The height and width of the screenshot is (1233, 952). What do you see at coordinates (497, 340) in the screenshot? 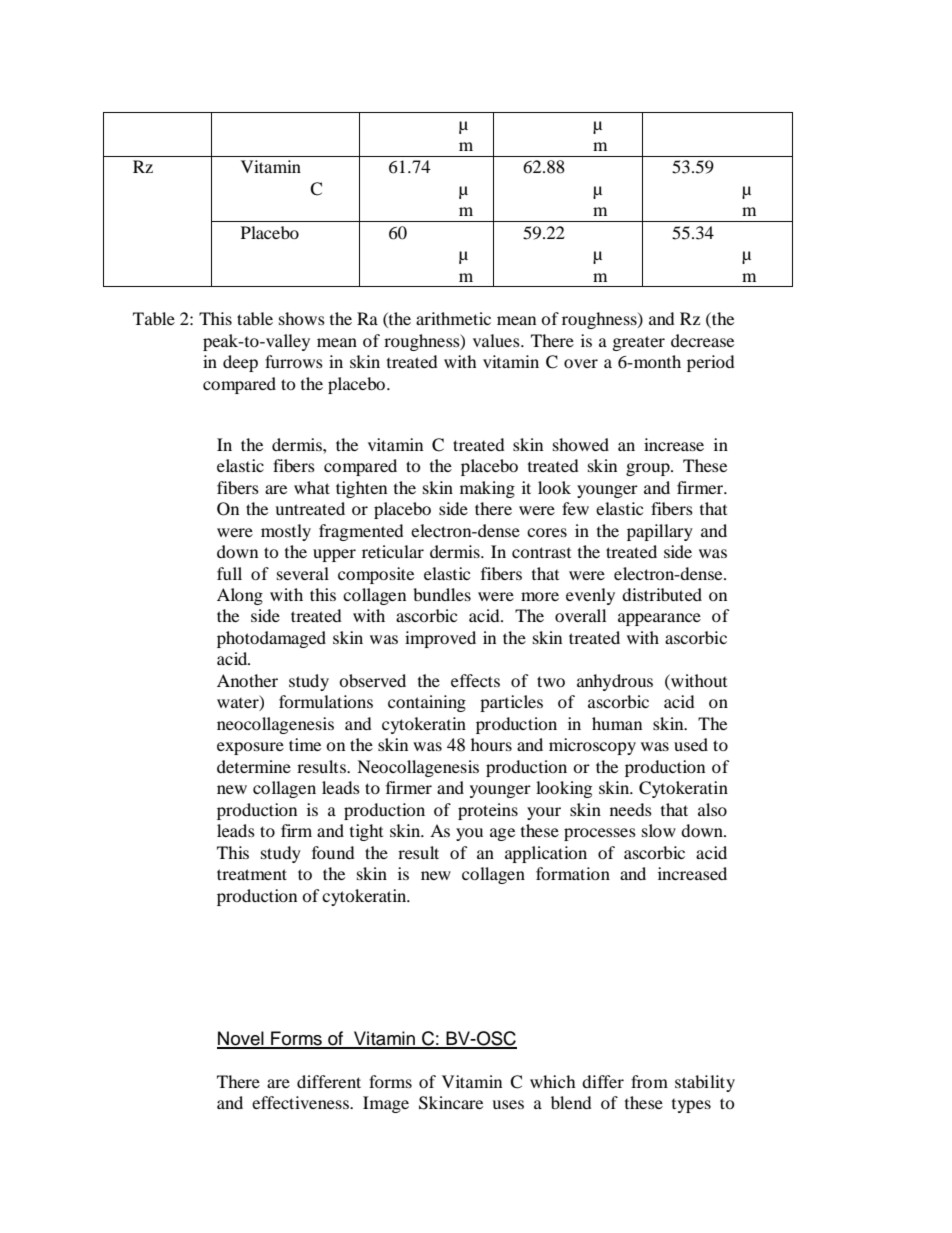
I see `values` at bounding box center [497, 340].
